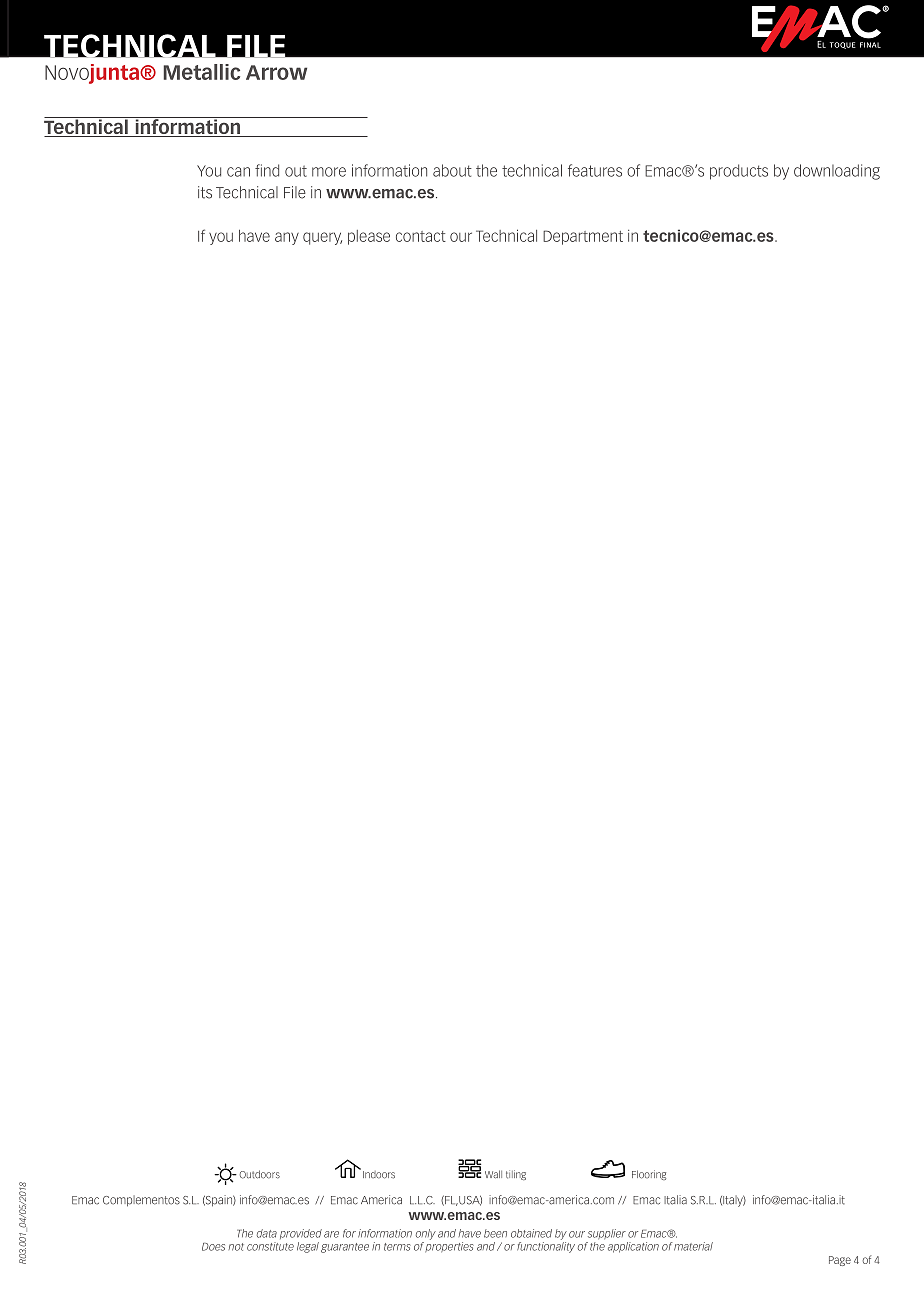  I want to click on find, so click(267, 170).
